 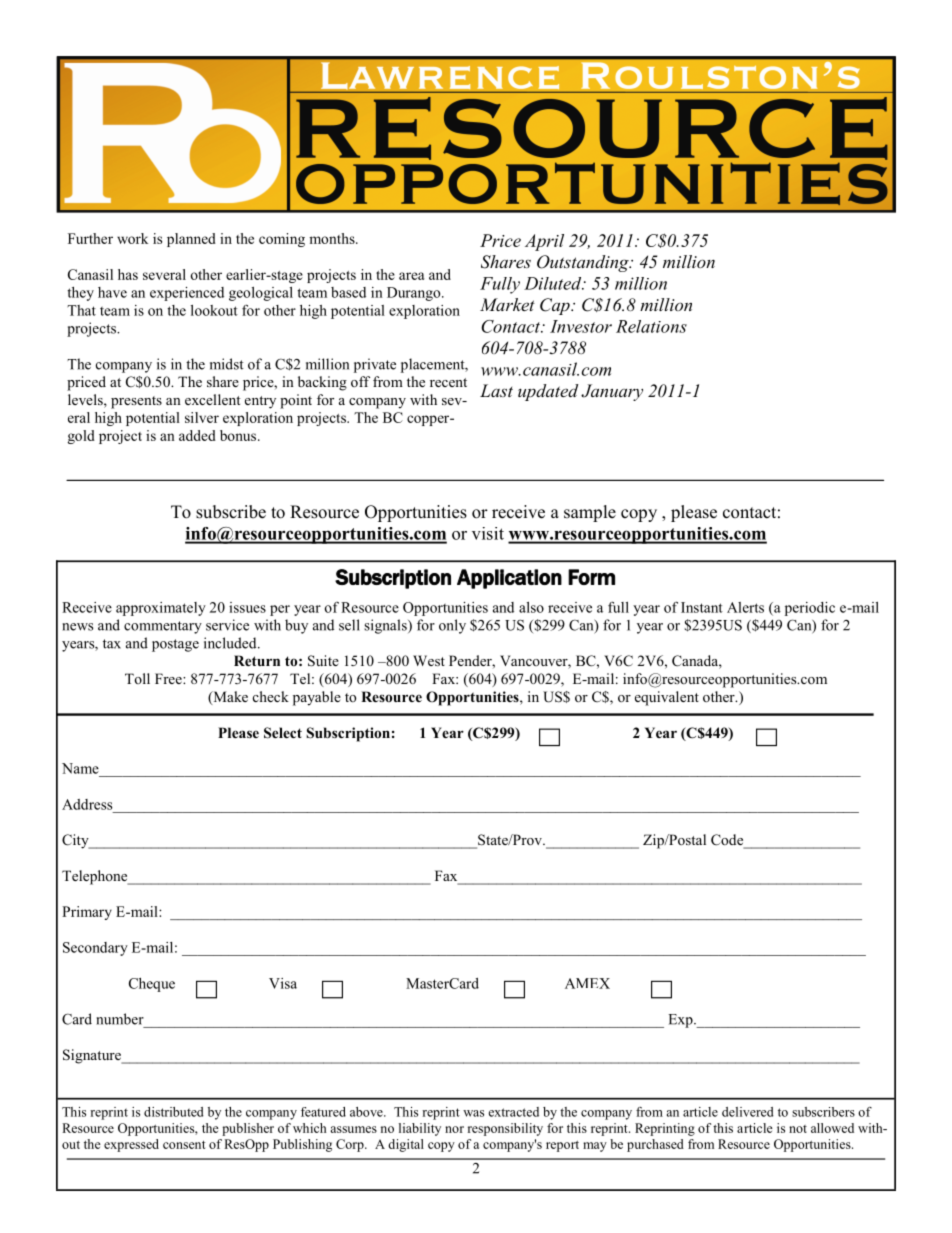 What do you see at coordinates (173, 1112) in the screenshot?
I see `distributed` at bounding box center [173, 1112].
